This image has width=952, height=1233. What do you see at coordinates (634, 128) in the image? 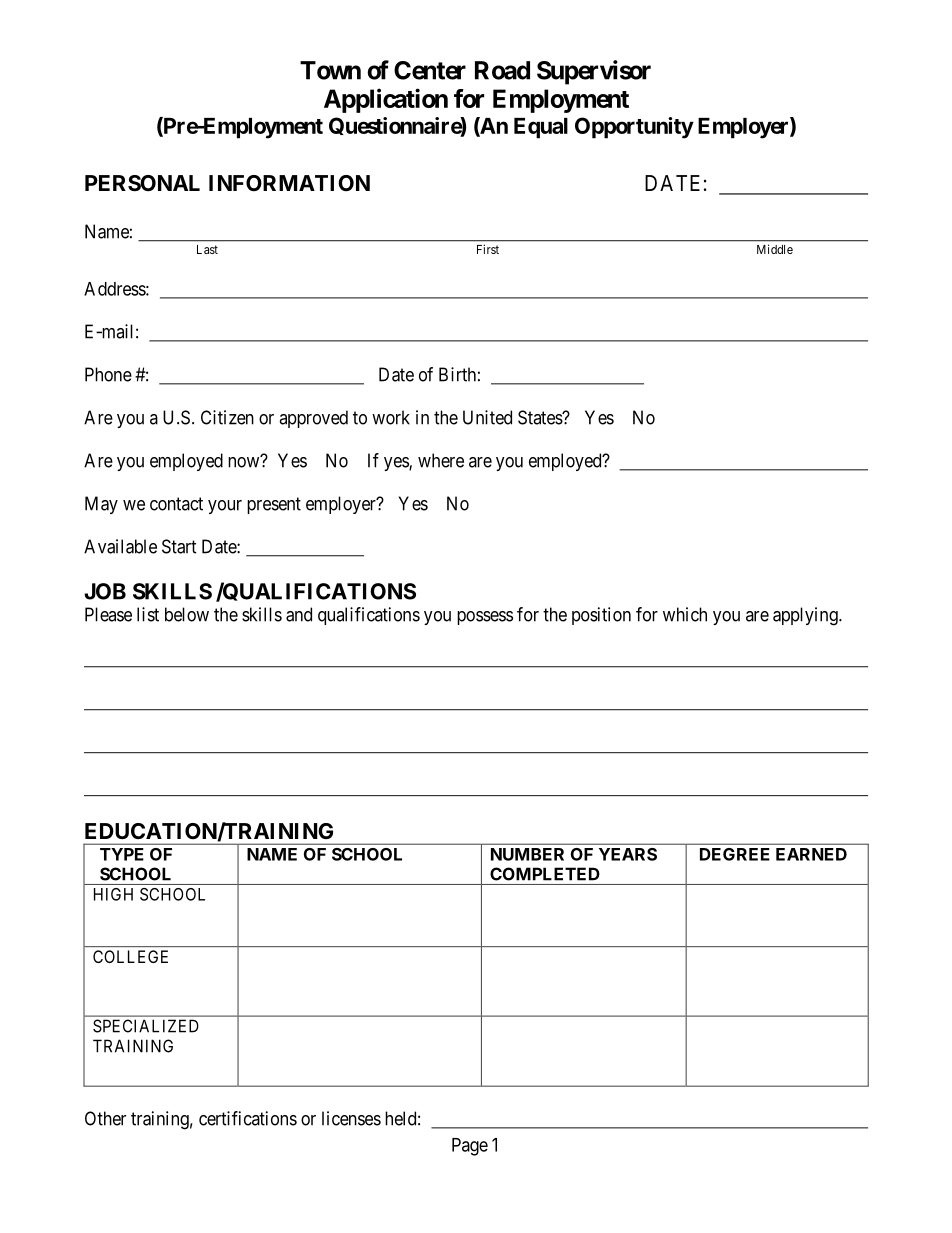
I see `Opportunity` at bounding box center [634, 128].
